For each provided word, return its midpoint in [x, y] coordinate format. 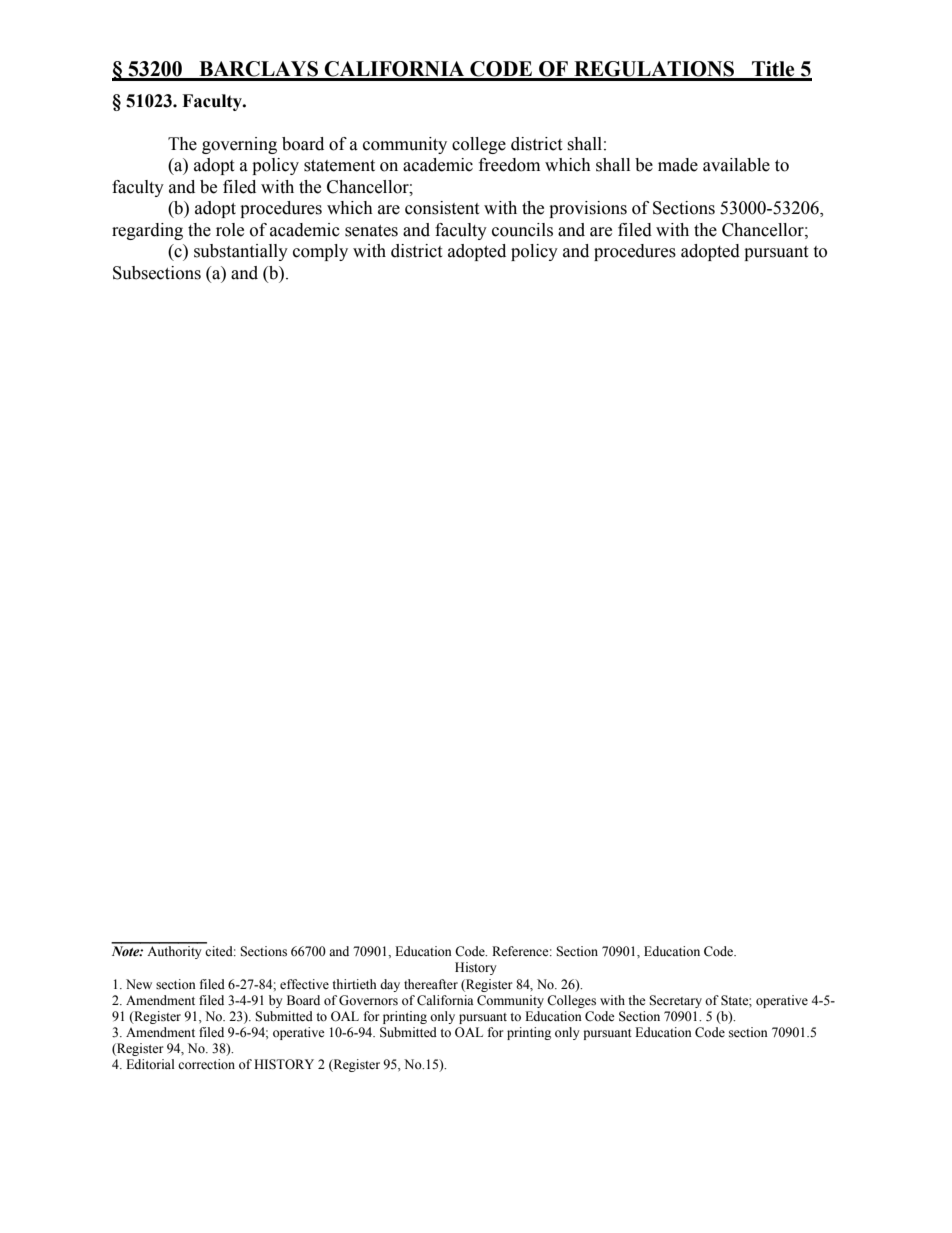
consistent [442, 208]
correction [206, 1064]
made [678, 165]
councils [522, 230]
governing [239, 145]
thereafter [431, 984]
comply [320, 252]
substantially [241, 252]
